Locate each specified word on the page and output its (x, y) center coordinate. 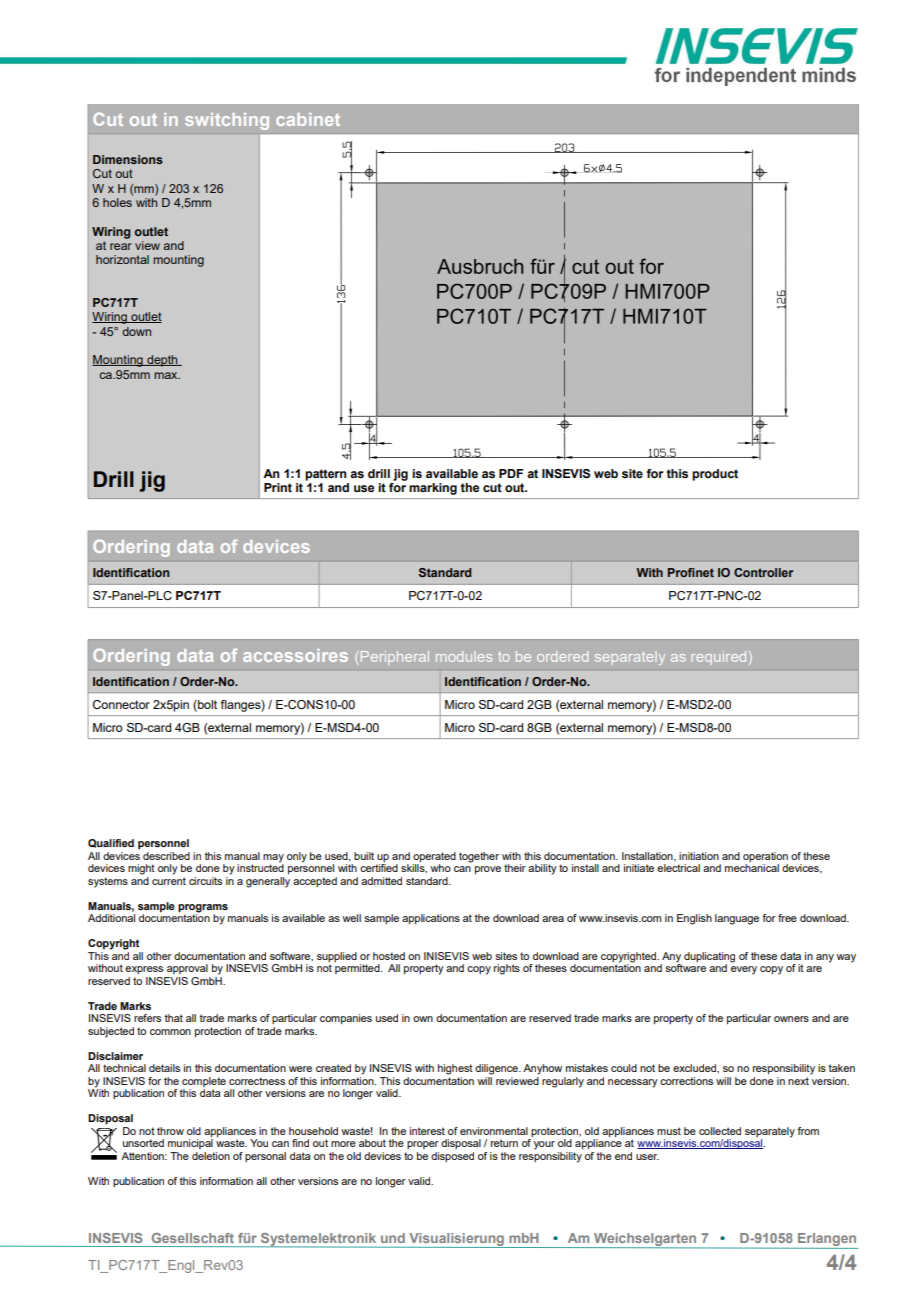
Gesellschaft (193, 1238)
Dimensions (128, 159)
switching (227, 121)
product (715, 475)
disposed (452, 1157)
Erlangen (827, 1241)
